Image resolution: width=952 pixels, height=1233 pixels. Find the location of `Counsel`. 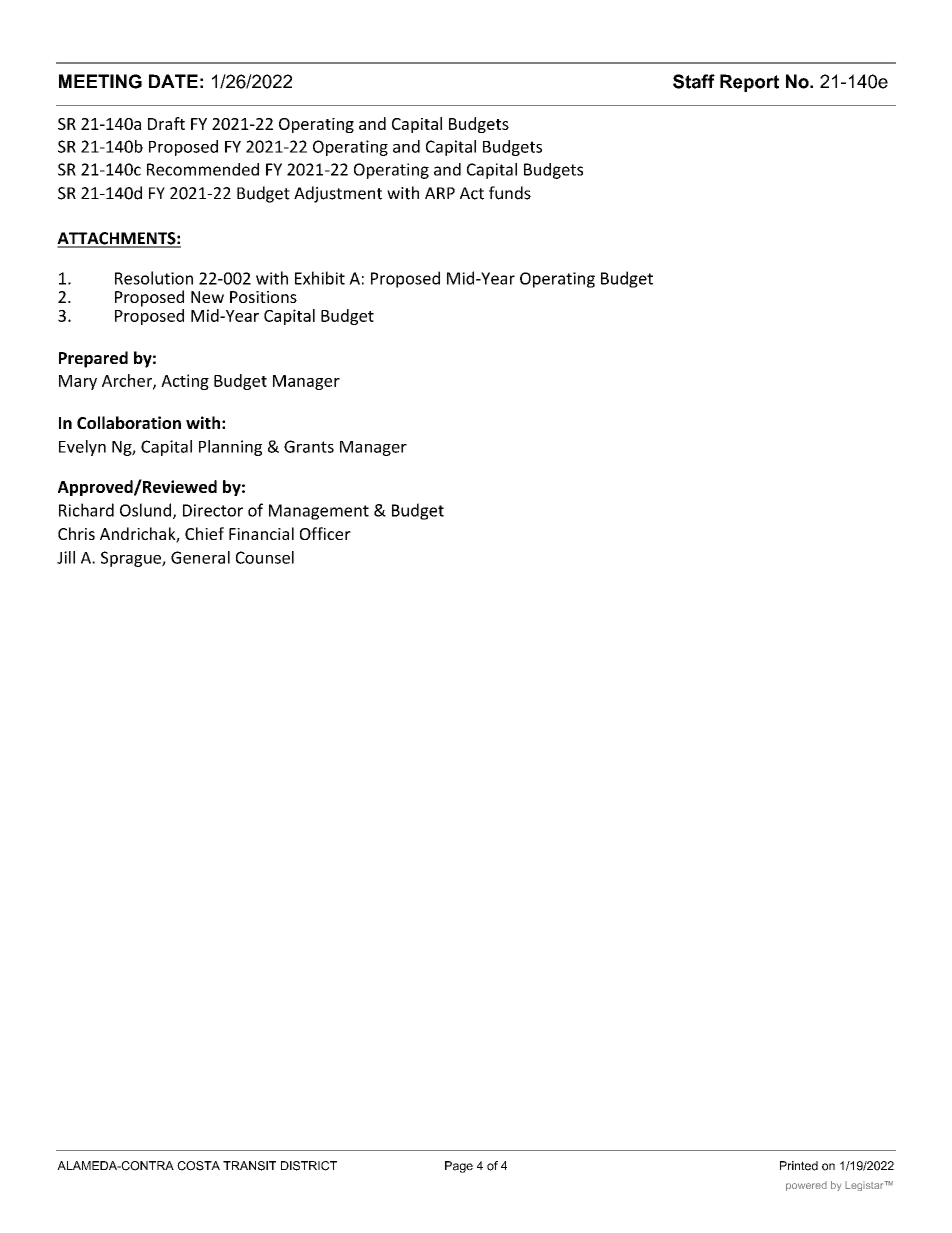

Counsel is located at coordinates (265, 557).
